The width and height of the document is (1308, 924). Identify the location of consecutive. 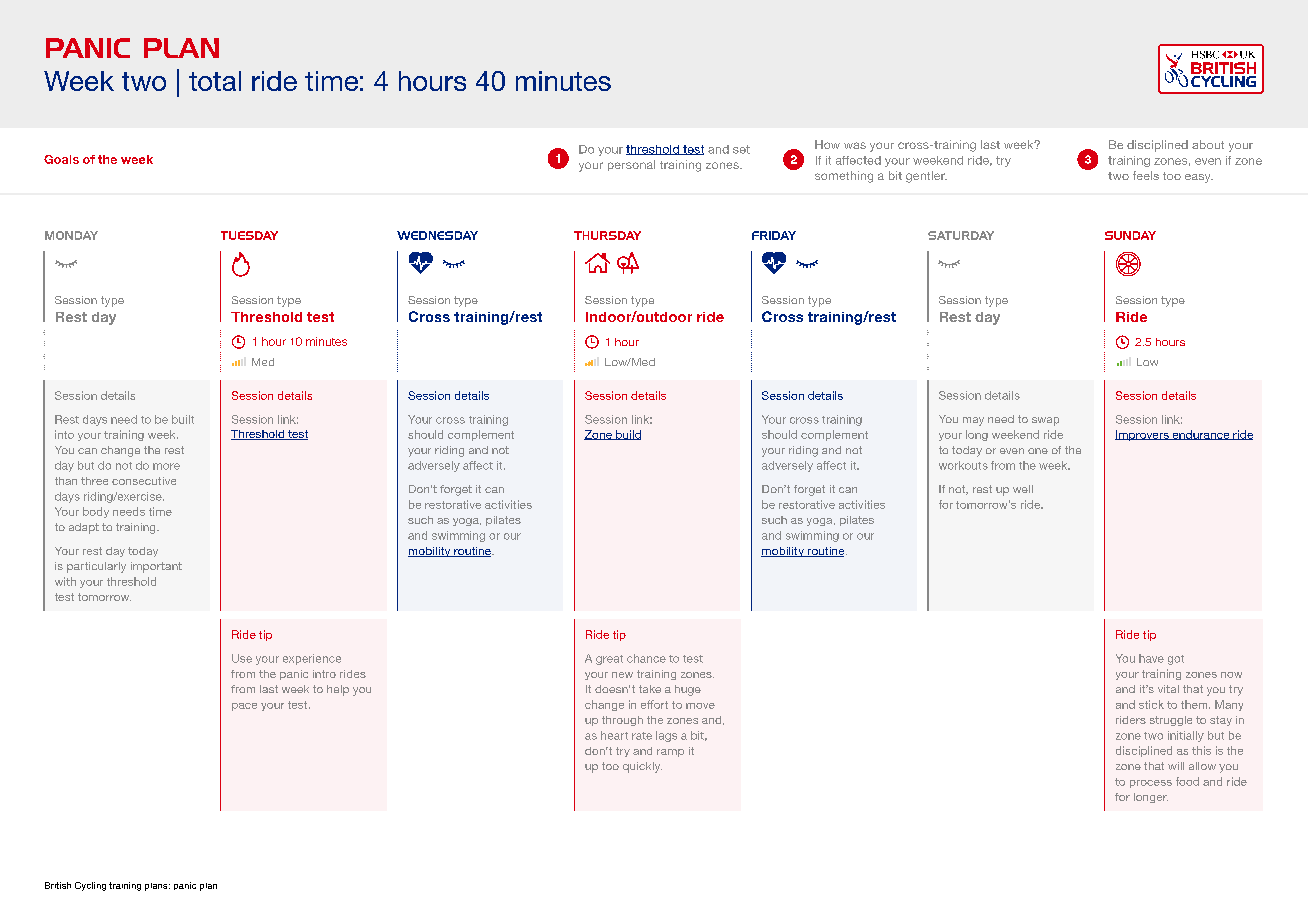
(144, 481).
